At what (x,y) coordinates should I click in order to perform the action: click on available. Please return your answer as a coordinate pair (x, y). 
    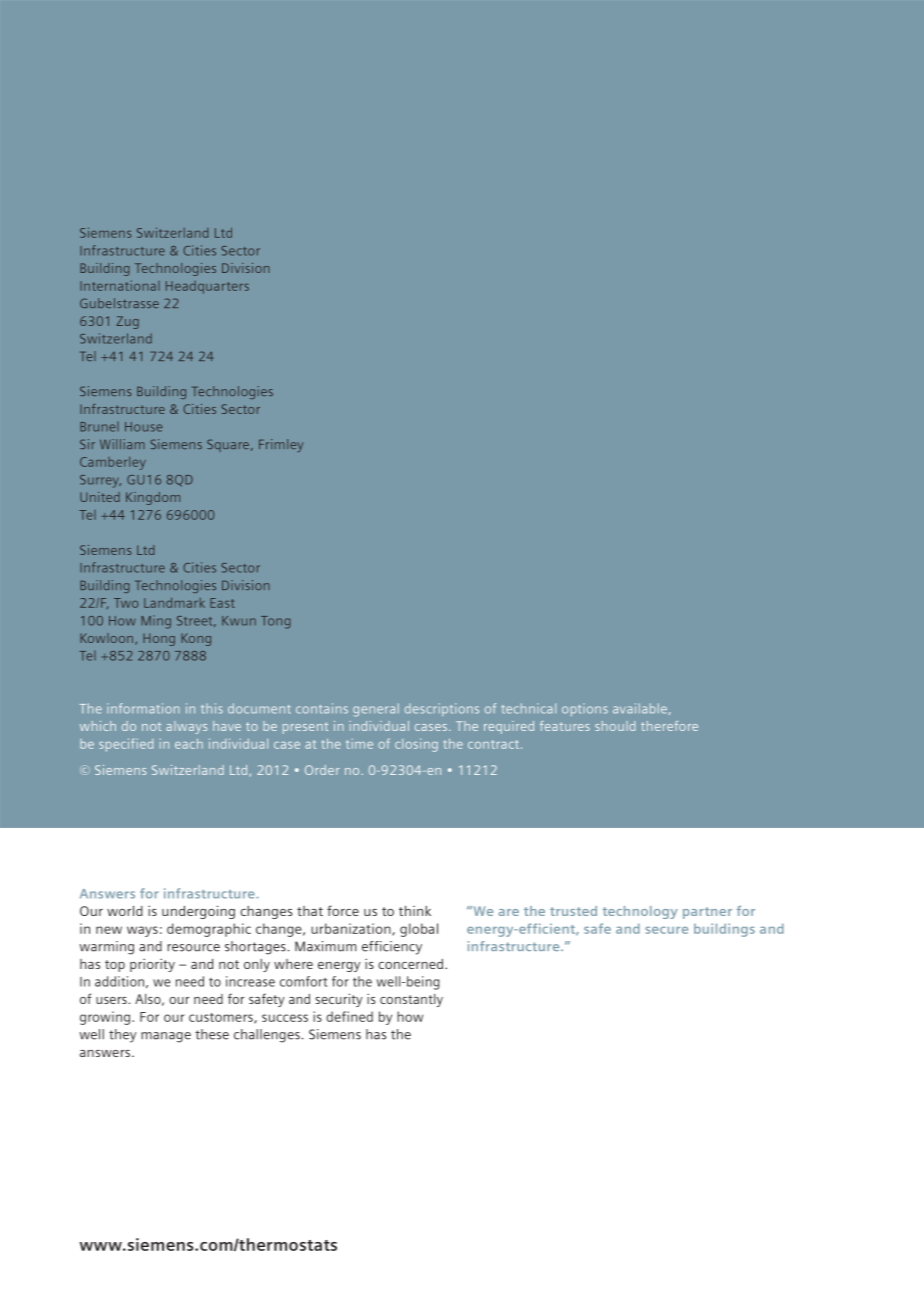
    Looking at the image, I should click on (640, 708).
